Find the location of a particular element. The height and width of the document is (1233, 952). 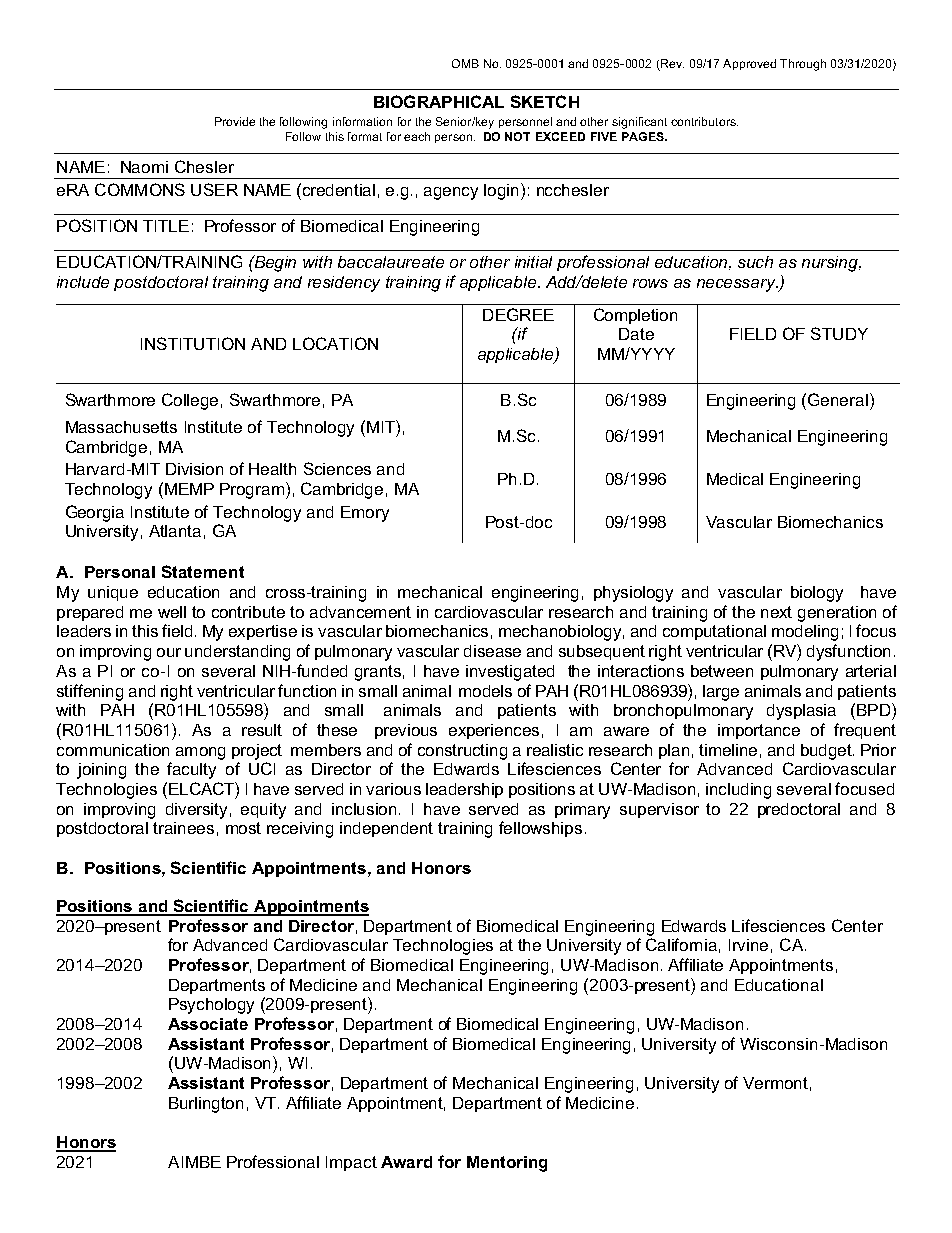

dysplasia is located at coordinates (801, 712).
